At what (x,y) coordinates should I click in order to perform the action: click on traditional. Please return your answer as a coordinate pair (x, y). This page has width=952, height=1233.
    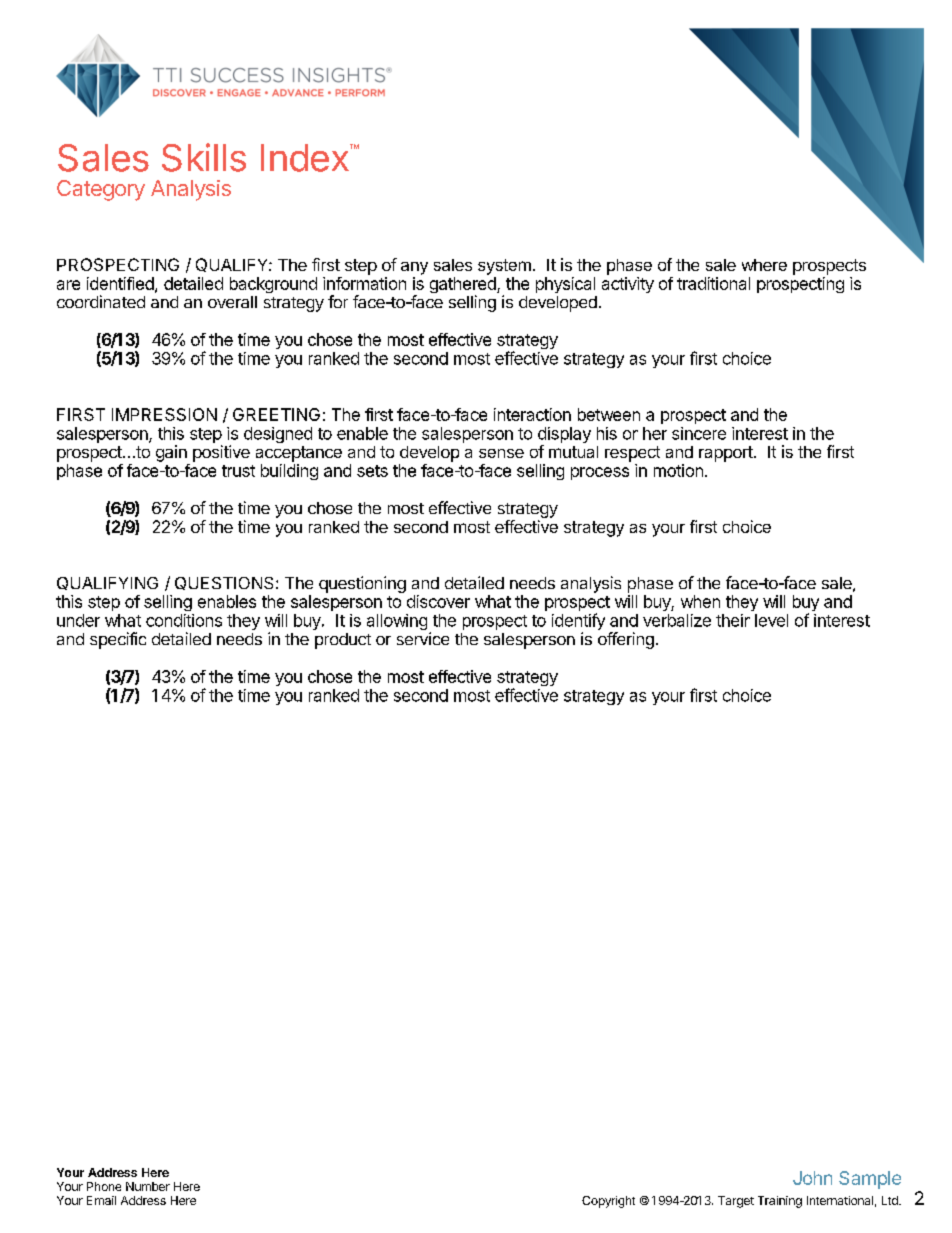
    Looking at the image, I should click on (713, 283).
